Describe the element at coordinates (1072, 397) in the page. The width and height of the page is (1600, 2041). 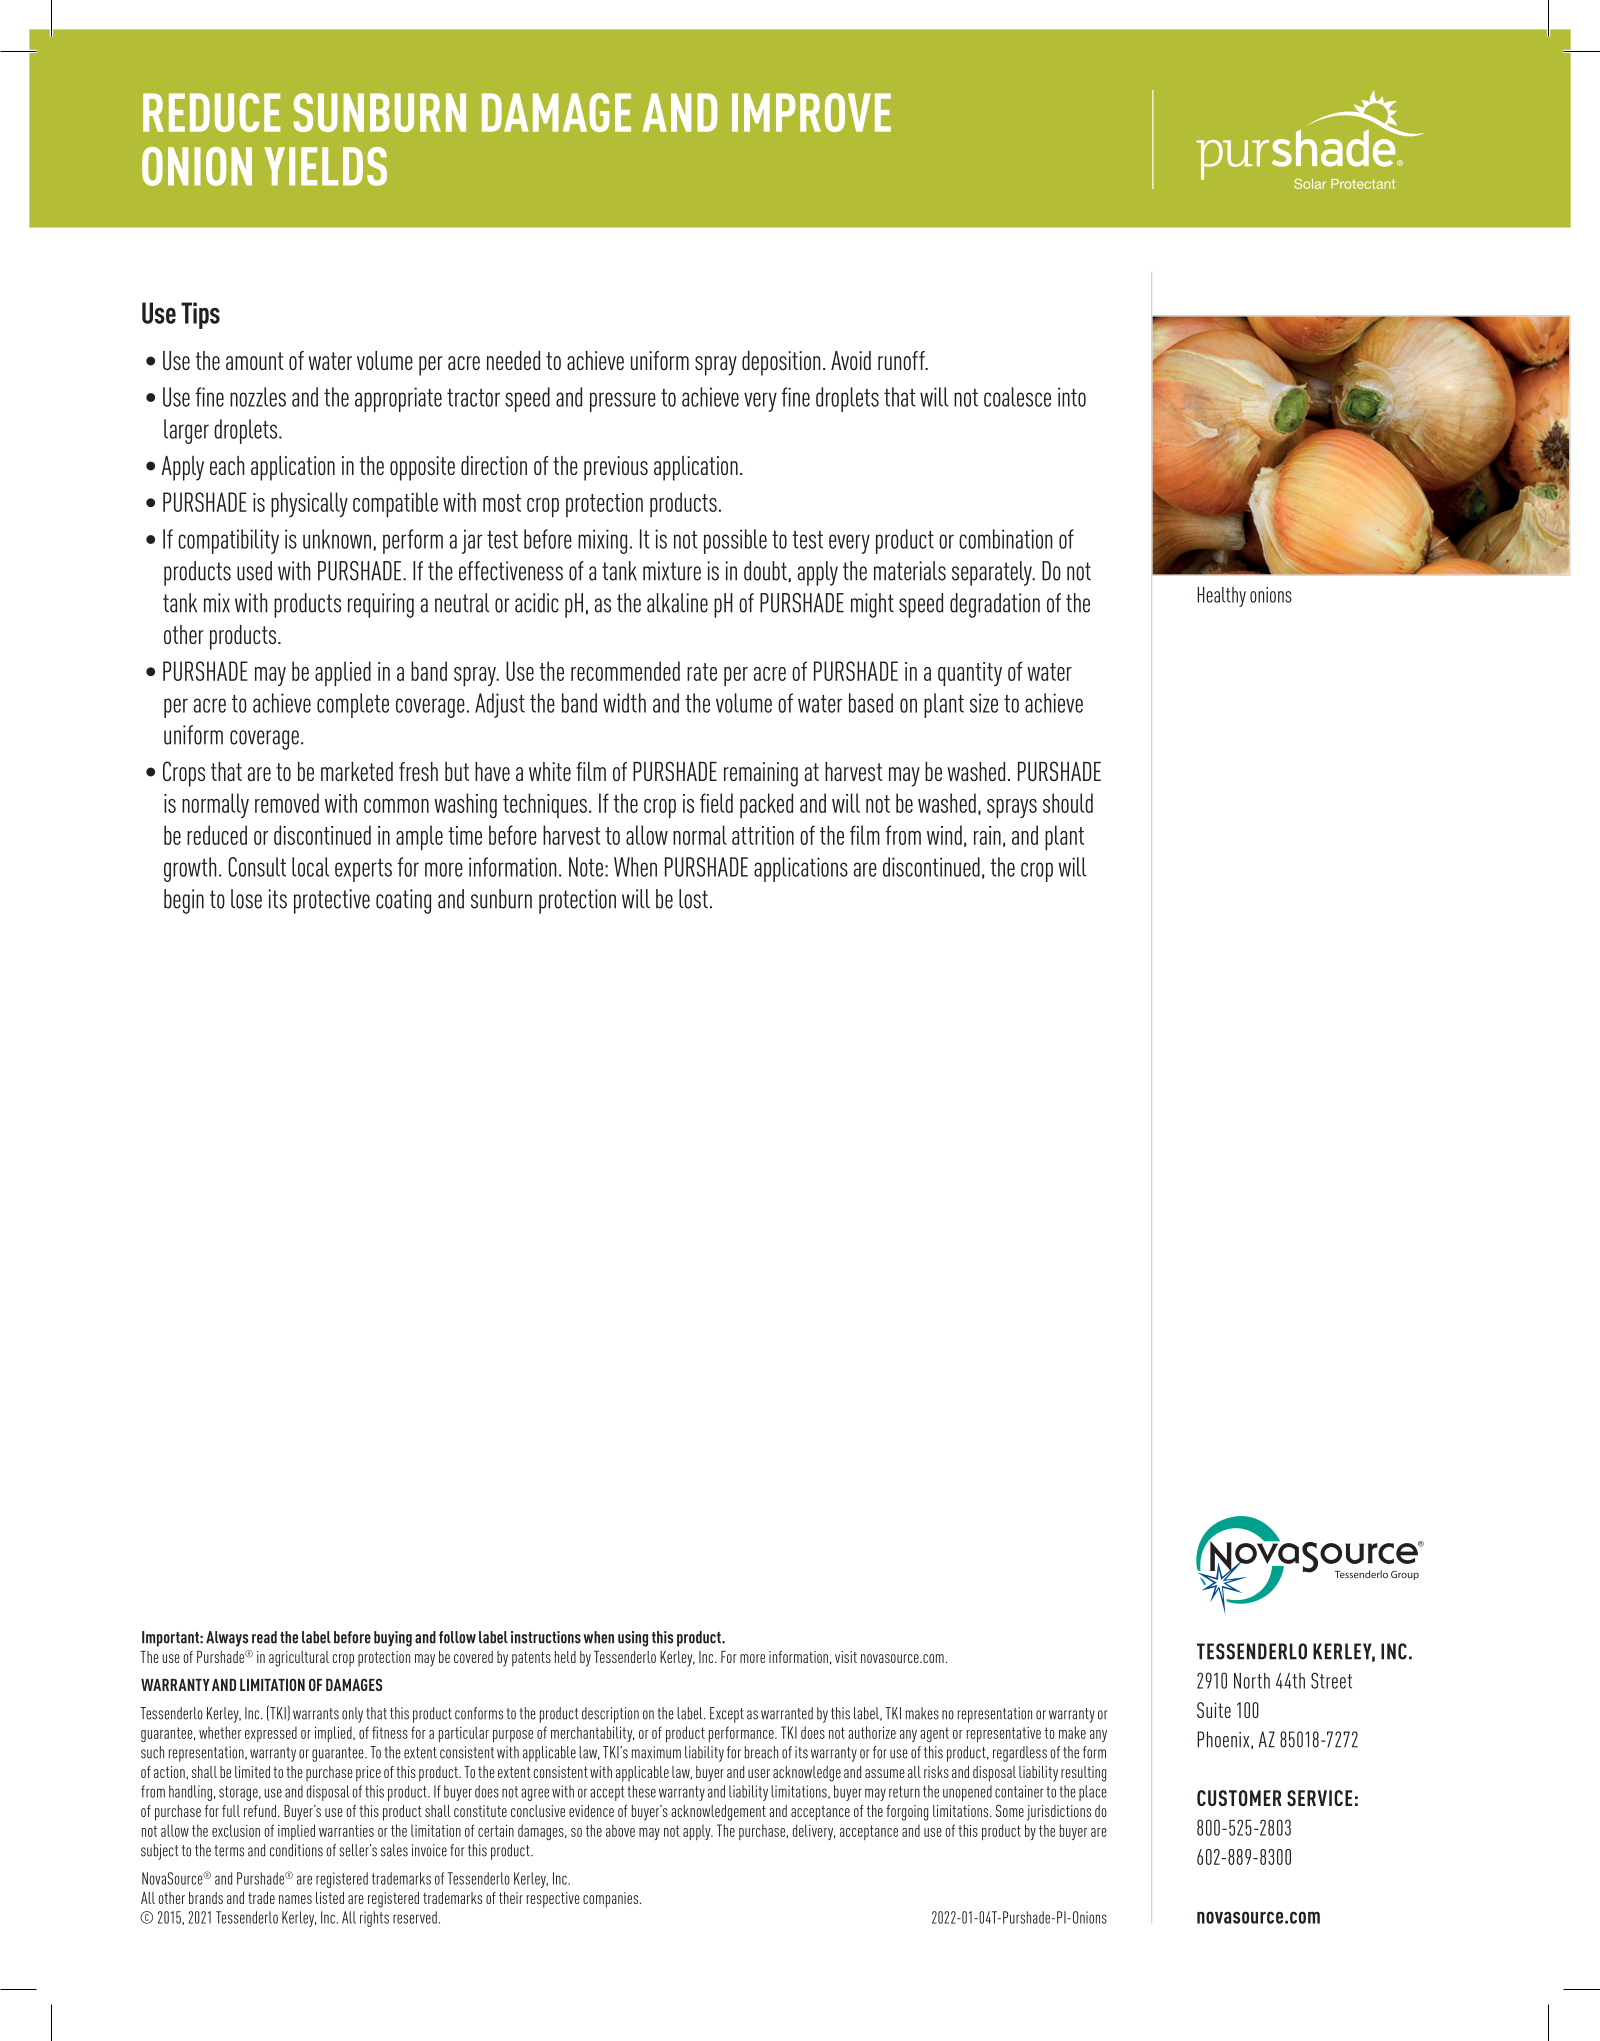
I see `into` at that location.
